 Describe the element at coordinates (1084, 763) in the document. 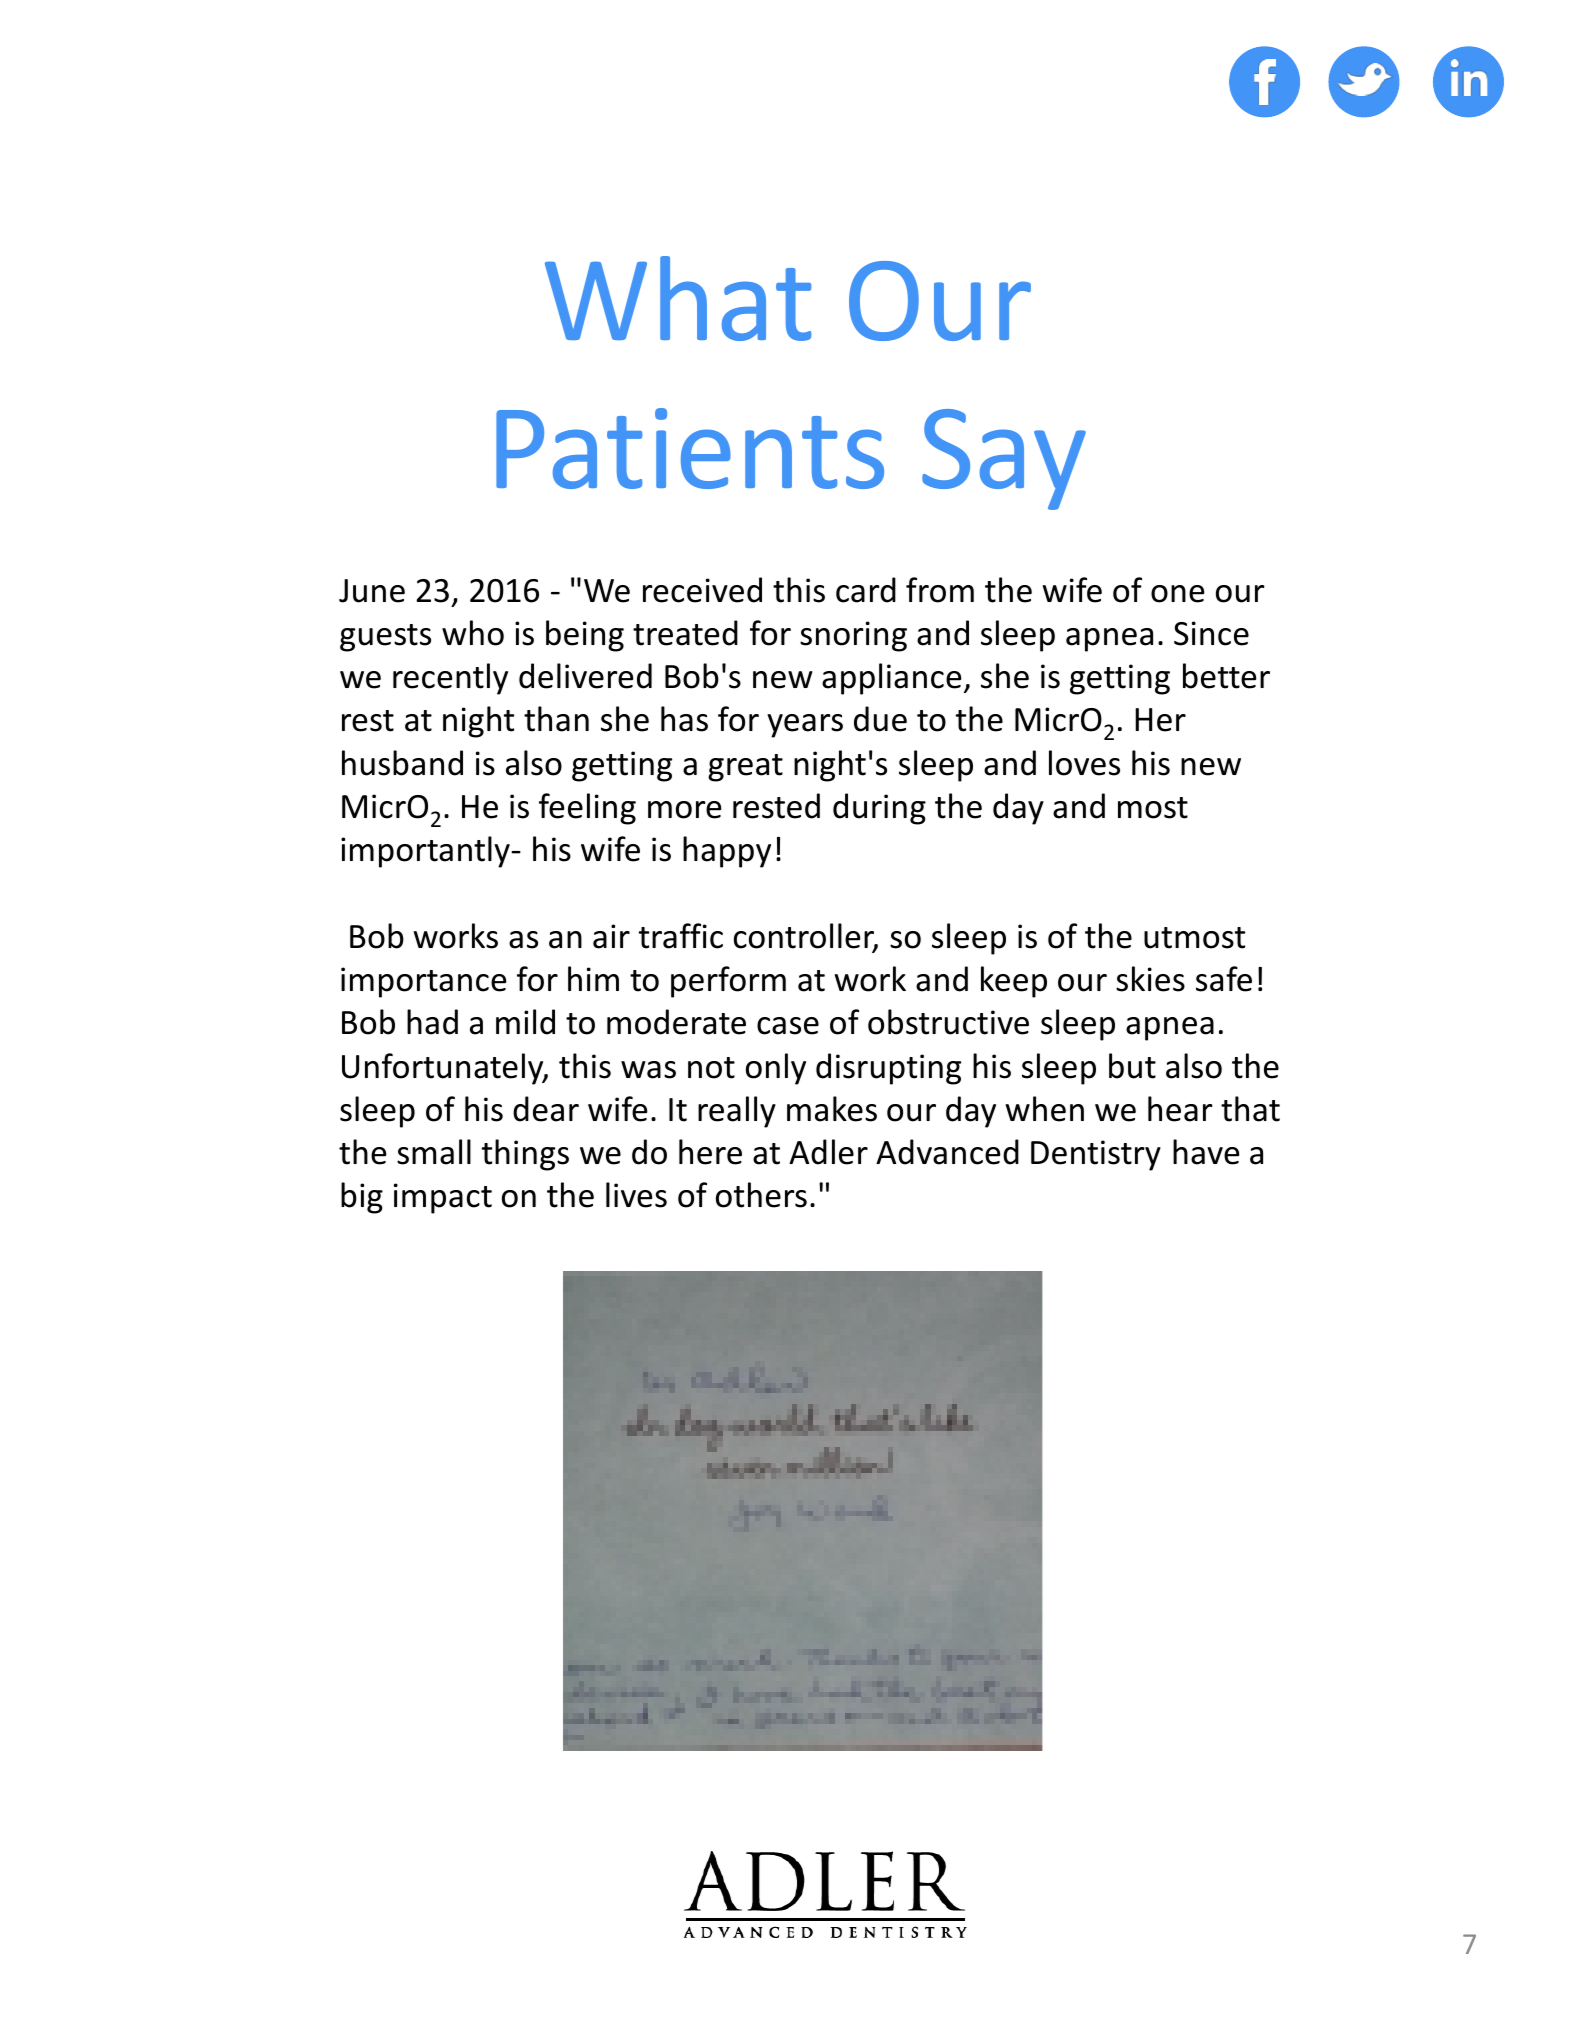

I see `loves` at that location.
